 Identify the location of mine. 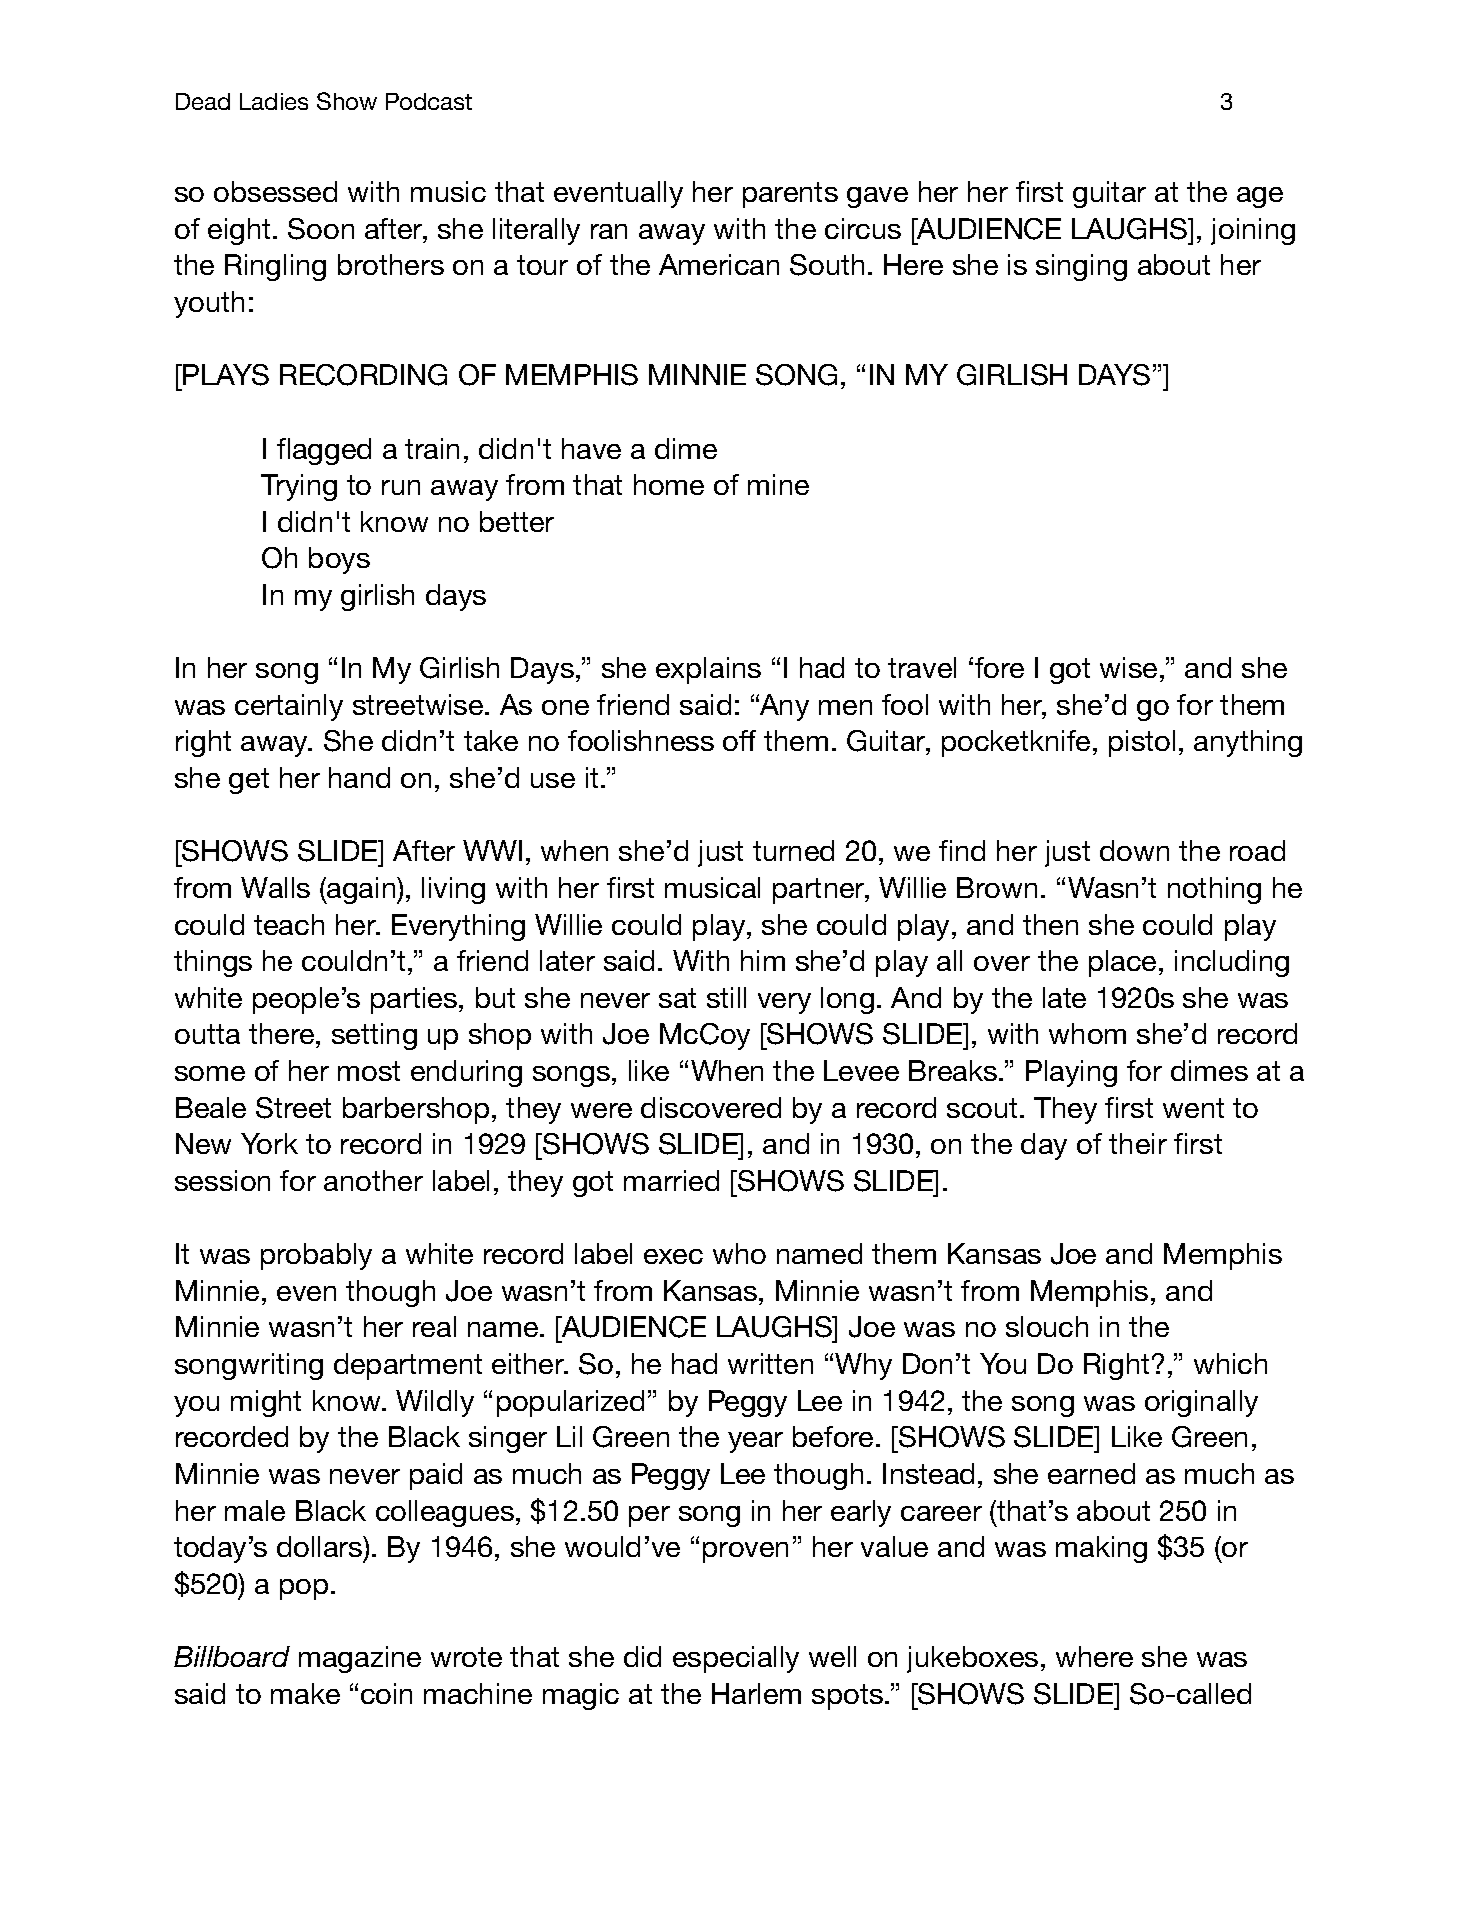
(778, 484).
